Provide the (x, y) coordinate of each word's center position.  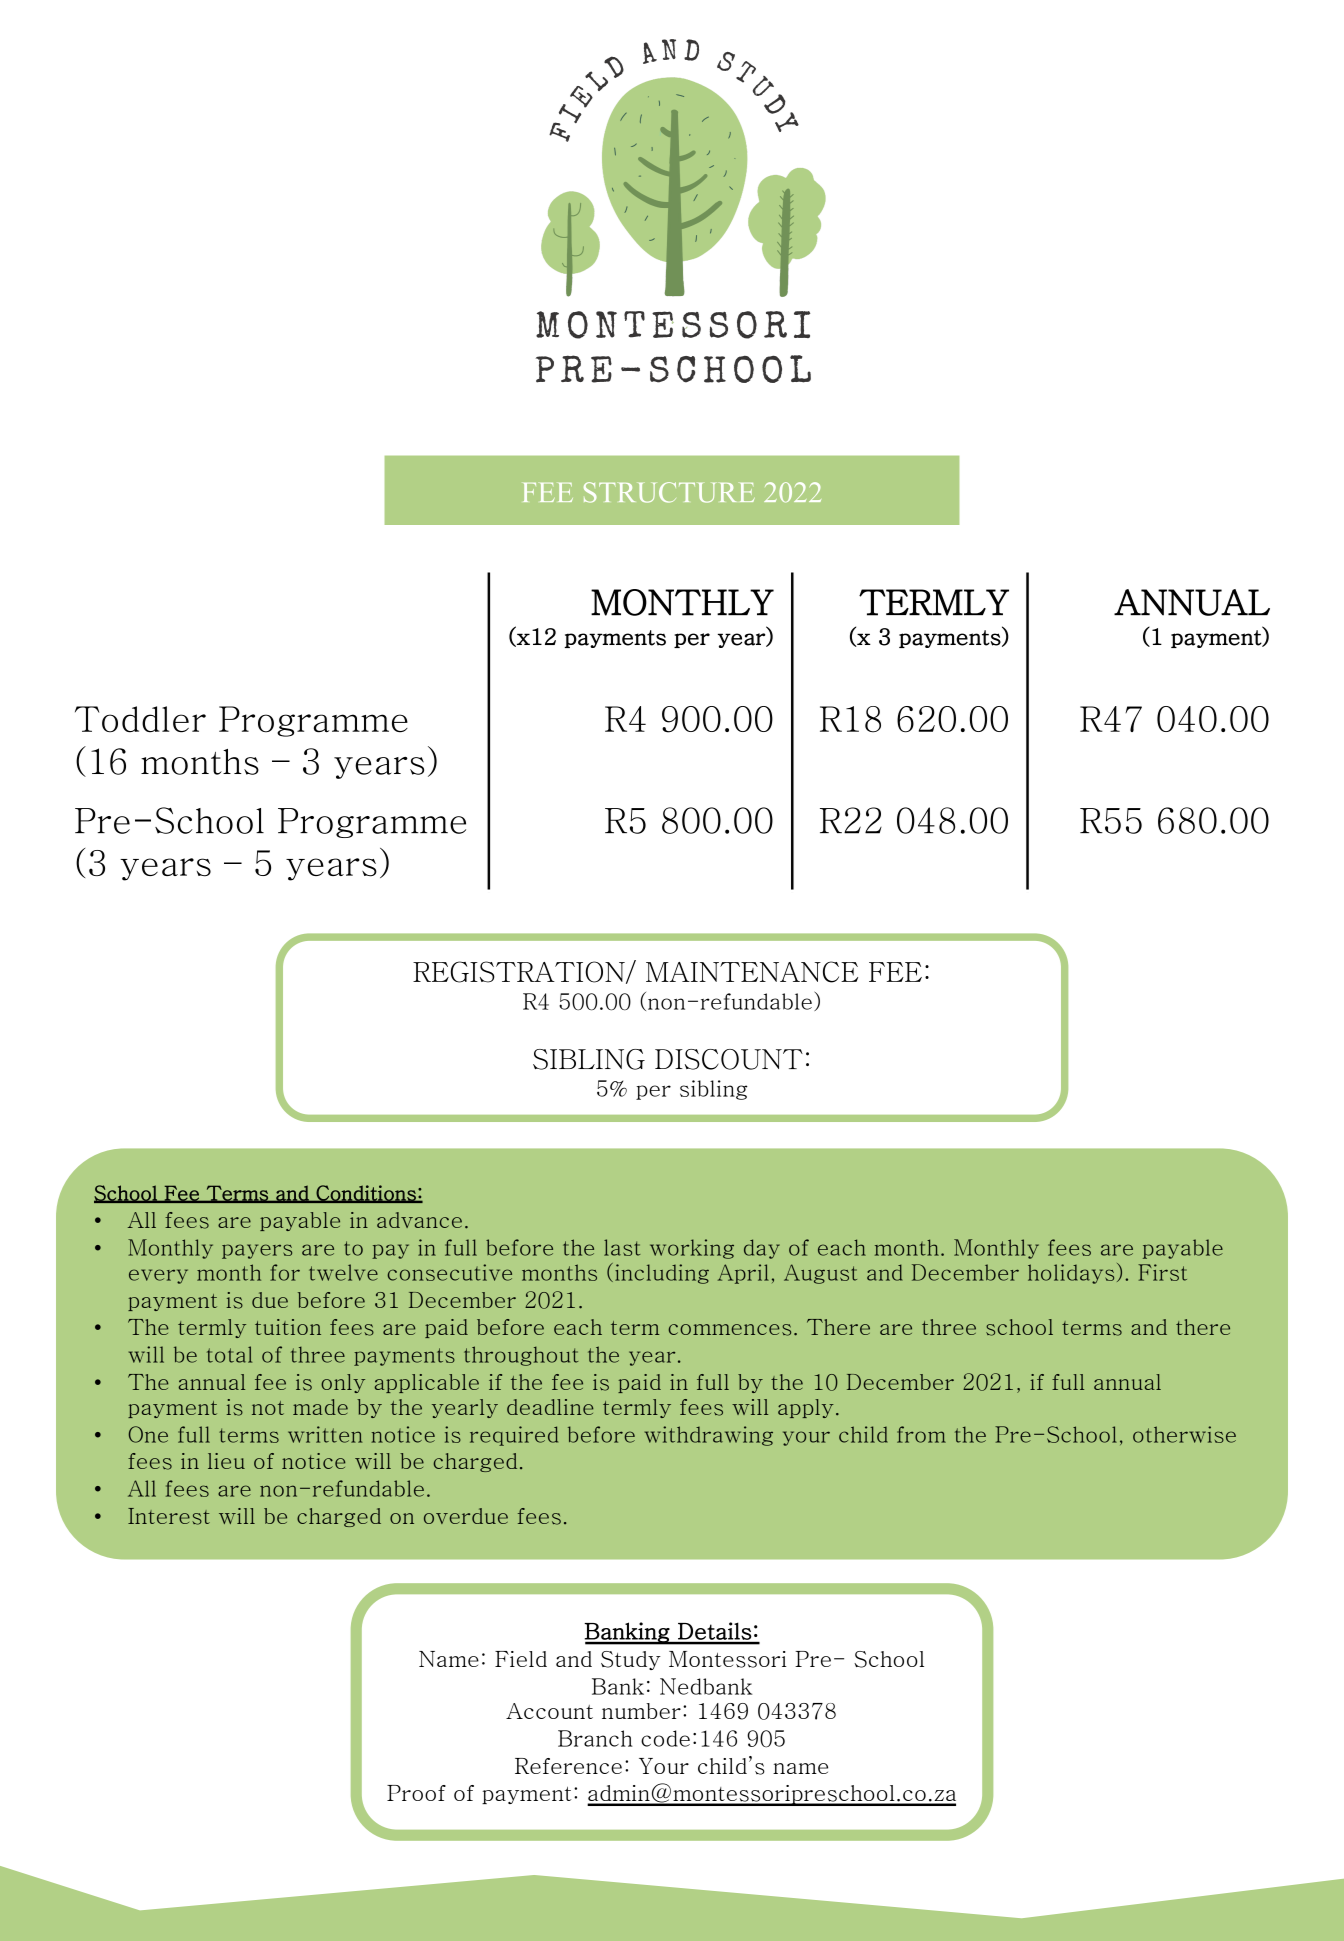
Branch (595, 1738)
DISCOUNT (729, 1059)
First (1162, 1272)
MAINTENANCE (752, 972)
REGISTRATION (520, 972)
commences (730, 1330)
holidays (1071, 1274)
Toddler (140, 719)
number (641, 1711)
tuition (288, 1327)
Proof (416, 1793)
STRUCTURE (669, 492)
